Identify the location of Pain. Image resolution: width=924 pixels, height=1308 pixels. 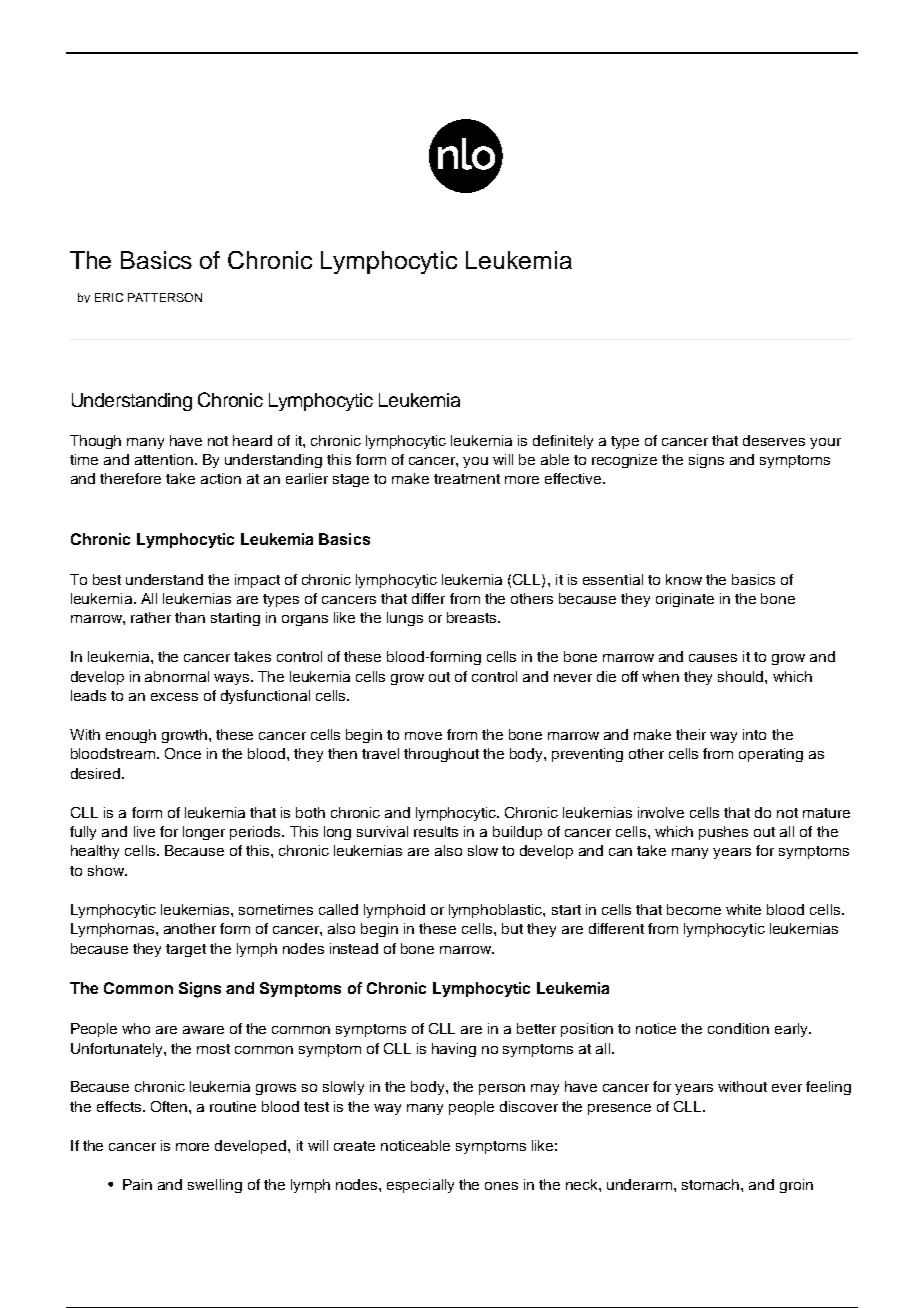
(137, 1184).
